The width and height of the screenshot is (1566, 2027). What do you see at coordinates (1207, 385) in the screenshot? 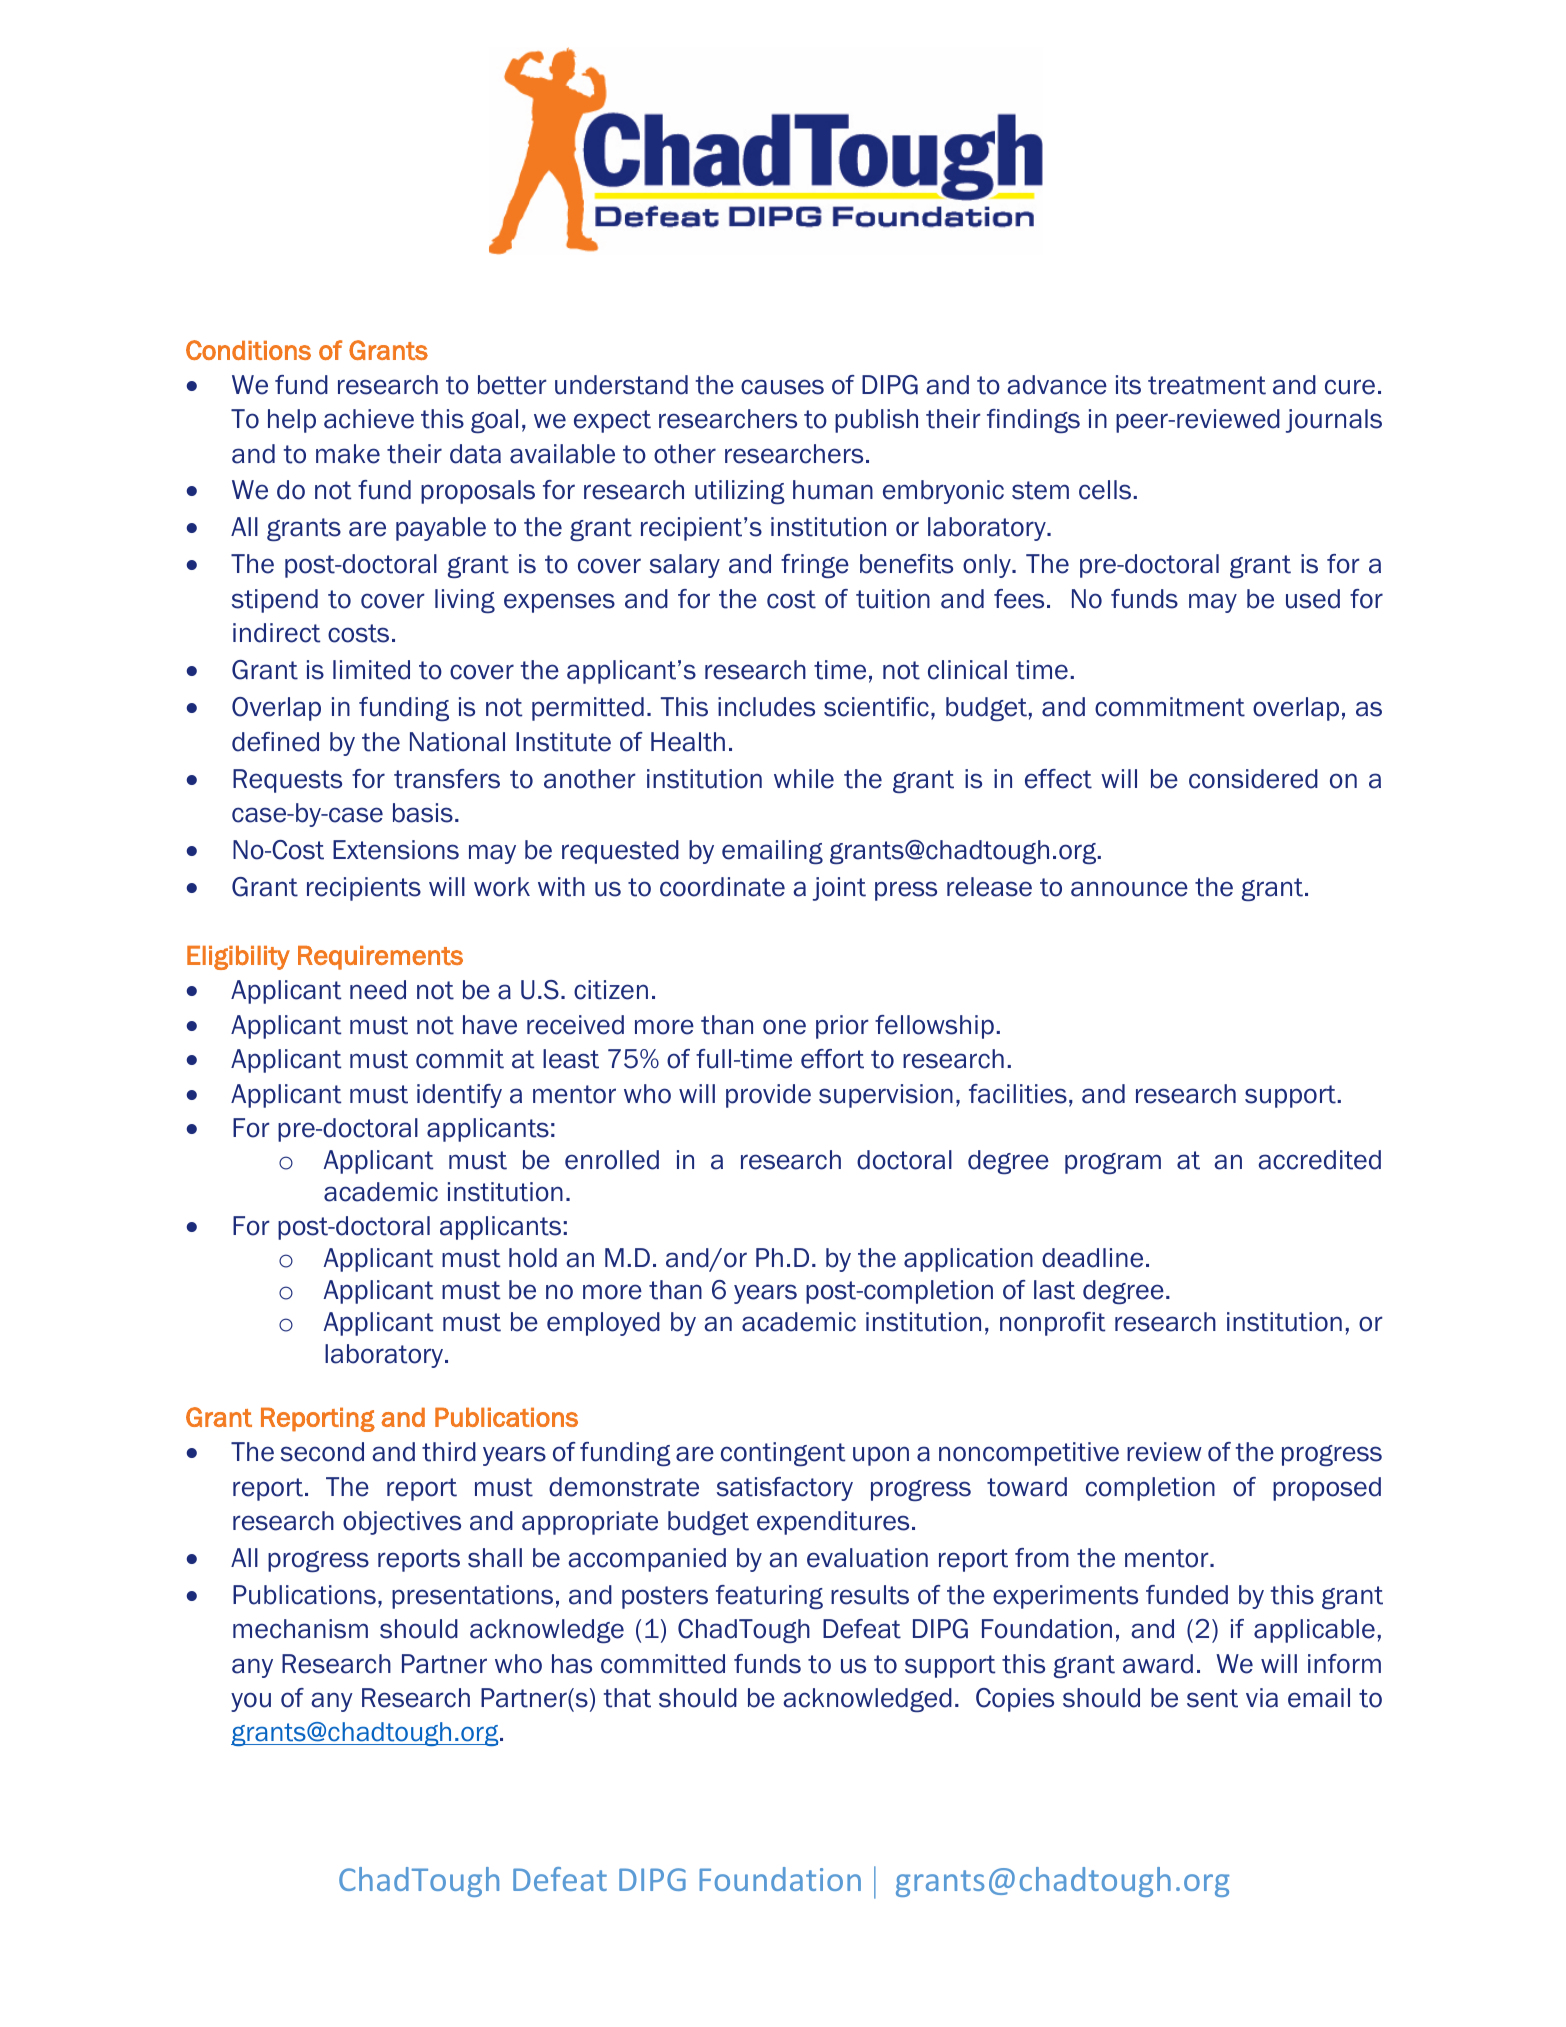
I see `treatment` at bounding box center [1207, 385].
